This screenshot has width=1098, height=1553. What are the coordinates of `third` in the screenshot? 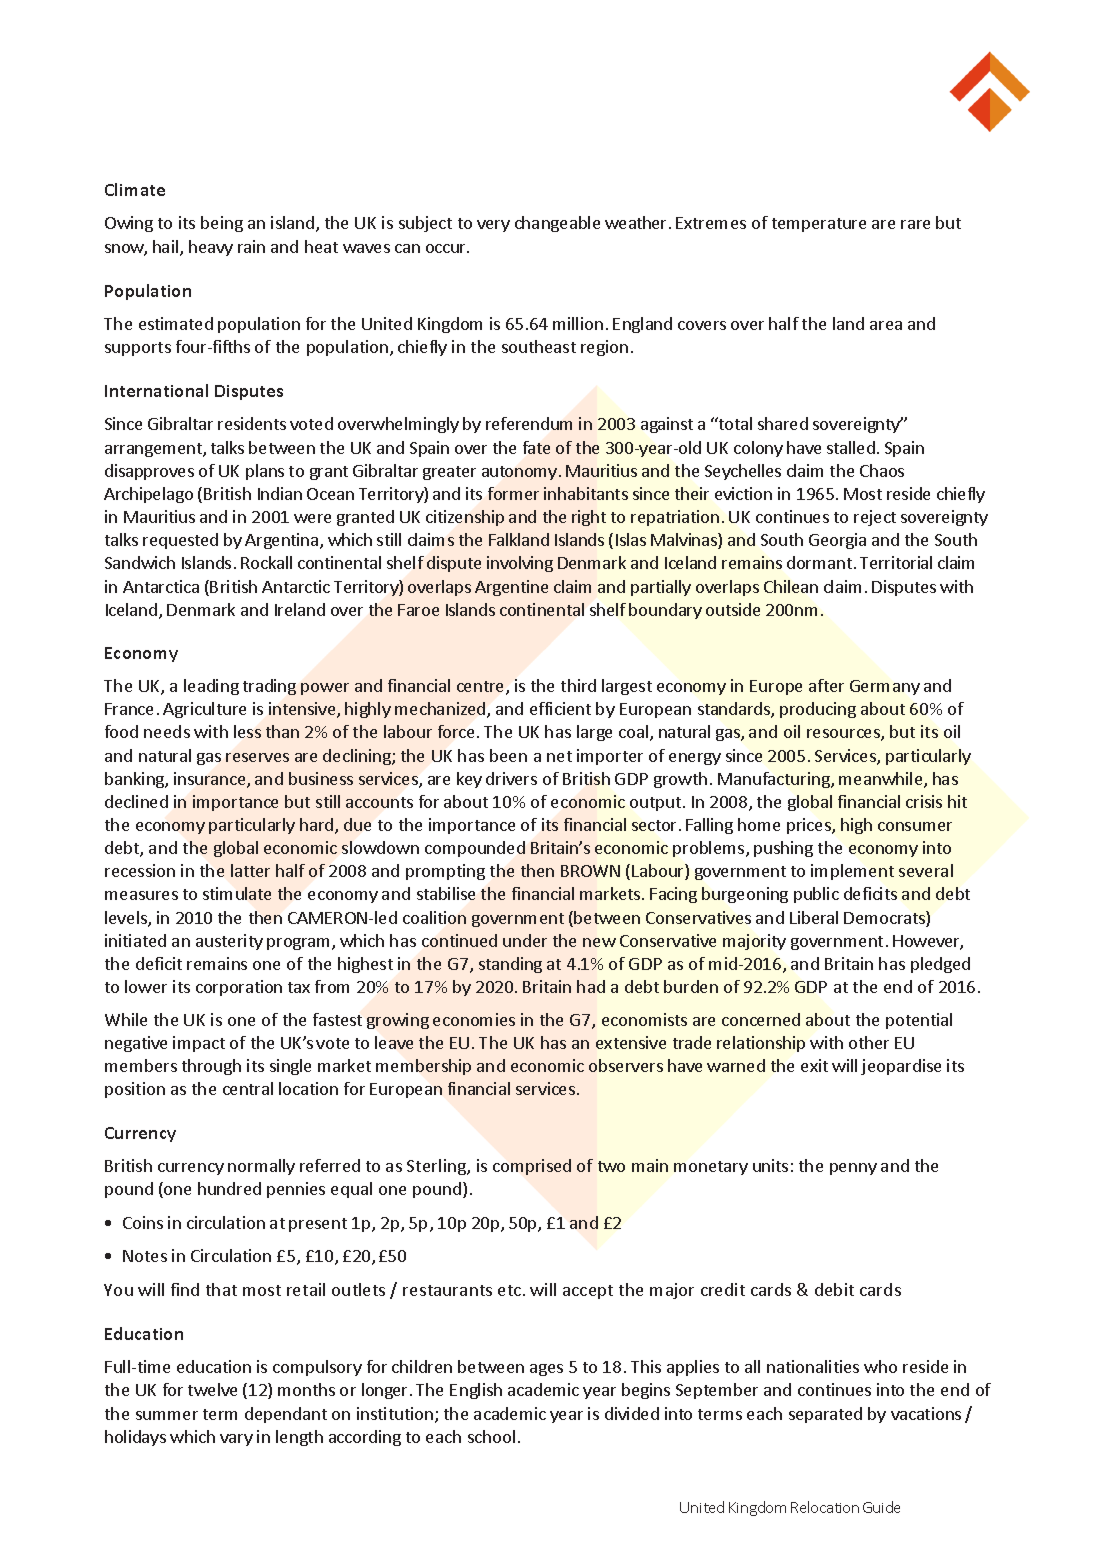 It's located at (578, 685).
